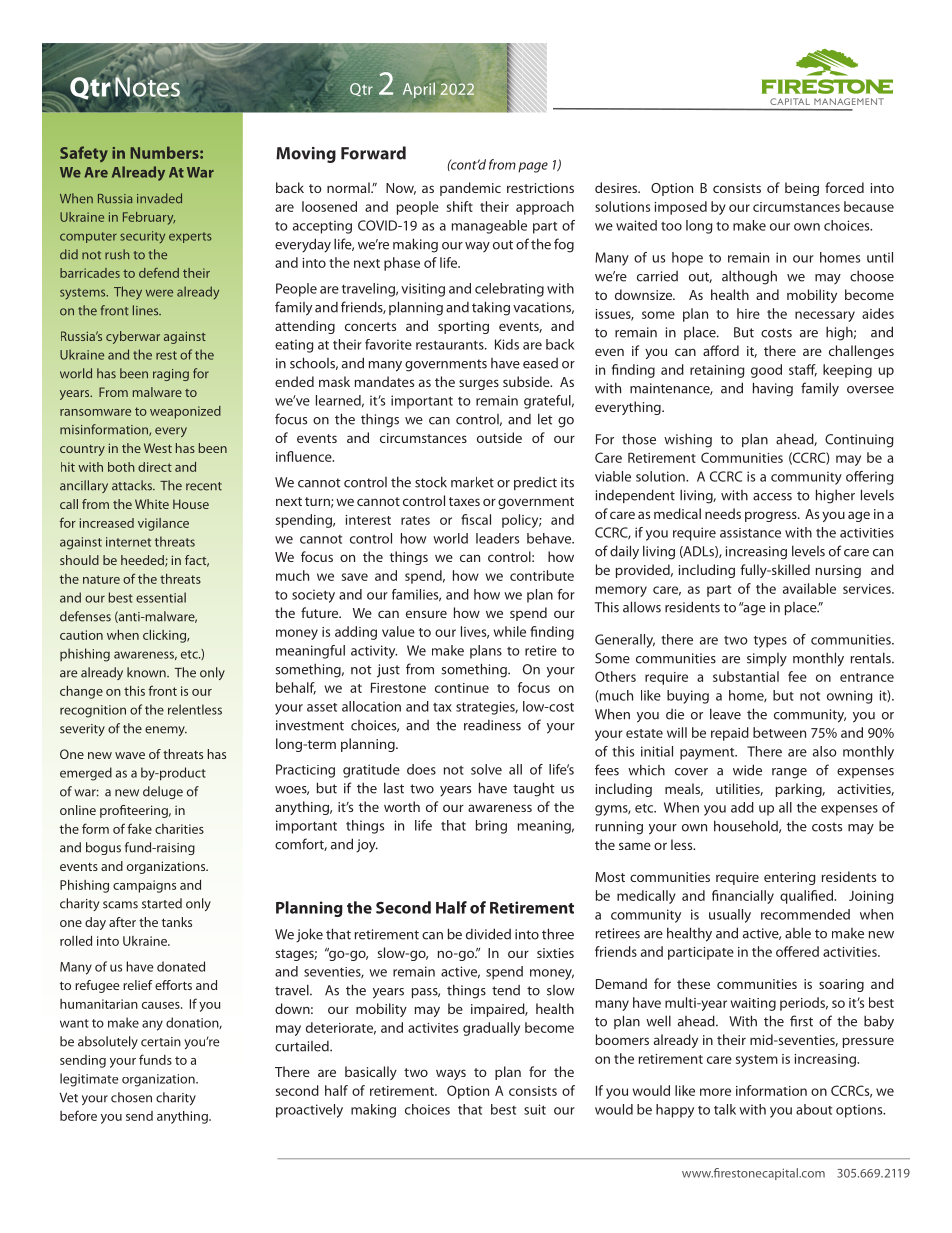 The height and width of the document is (1233, 952). Describe the element at coordinates (419, 90) in the document. I see `April` at that location.
